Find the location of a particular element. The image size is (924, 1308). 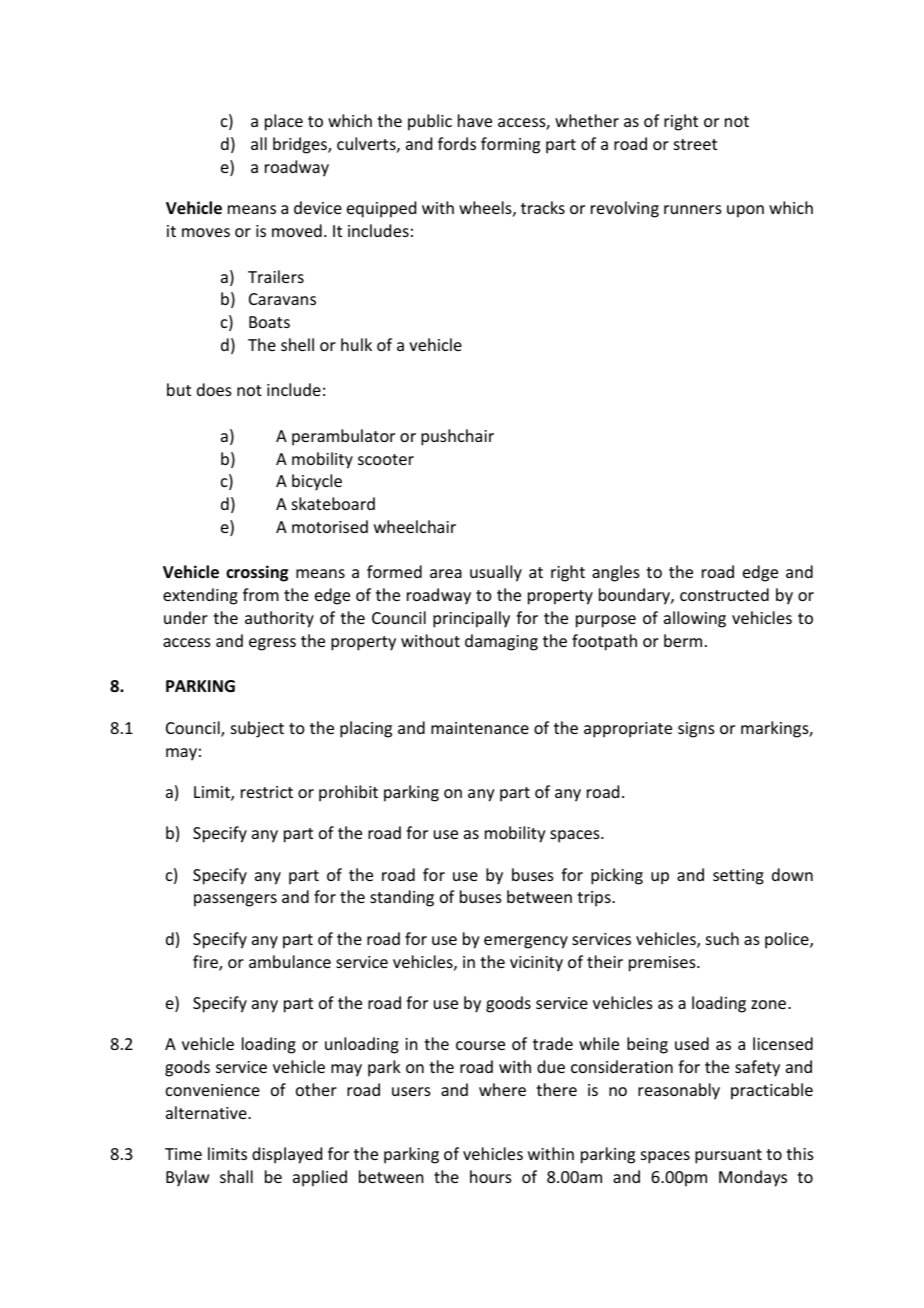

hours is located at coordinates (491, 1176).
